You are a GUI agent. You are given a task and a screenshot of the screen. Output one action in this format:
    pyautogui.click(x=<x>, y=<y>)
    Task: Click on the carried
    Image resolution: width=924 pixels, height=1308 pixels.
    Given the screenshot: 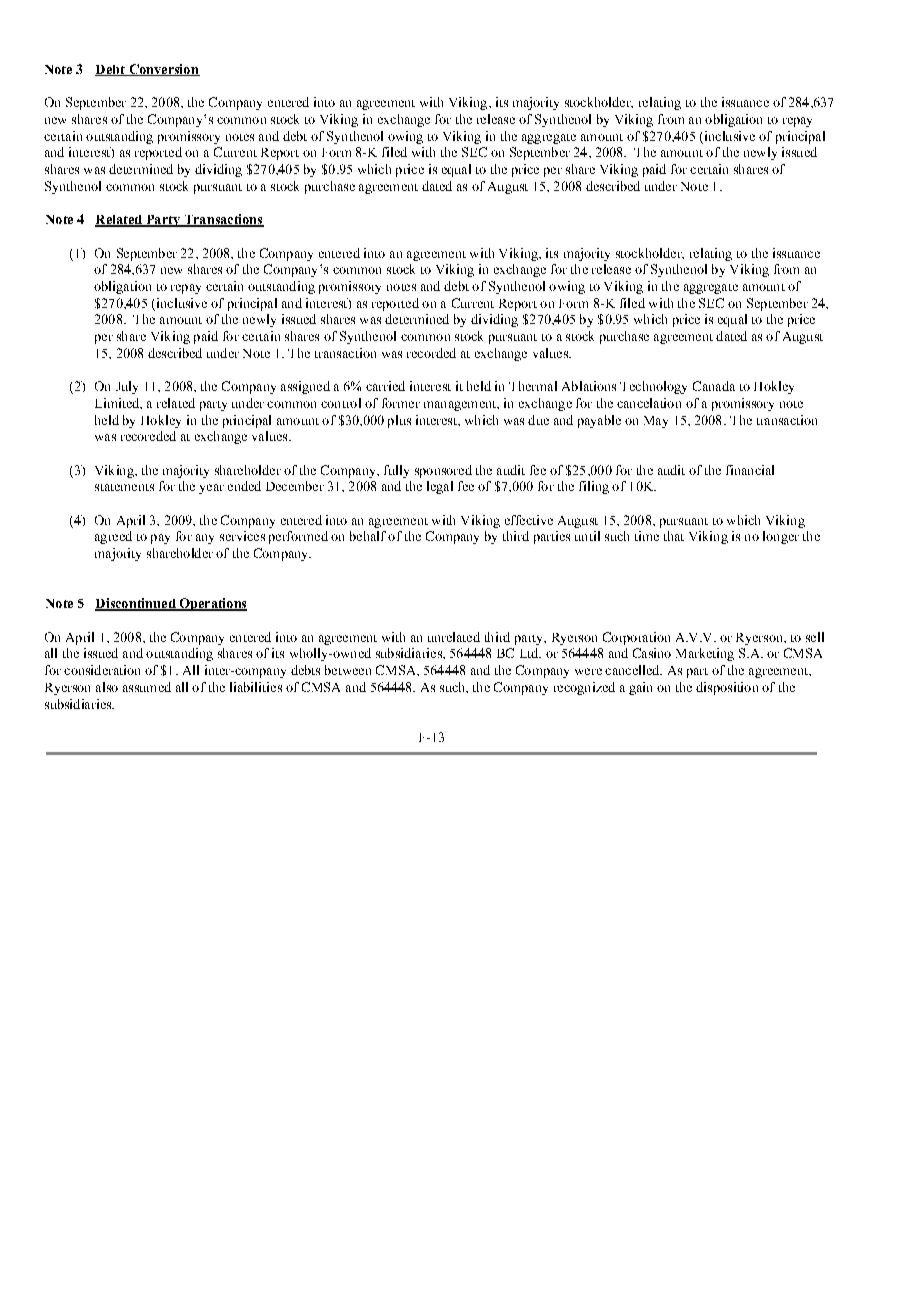 What is the action you would take?
    pyautogui.click(x=385, y=386)
